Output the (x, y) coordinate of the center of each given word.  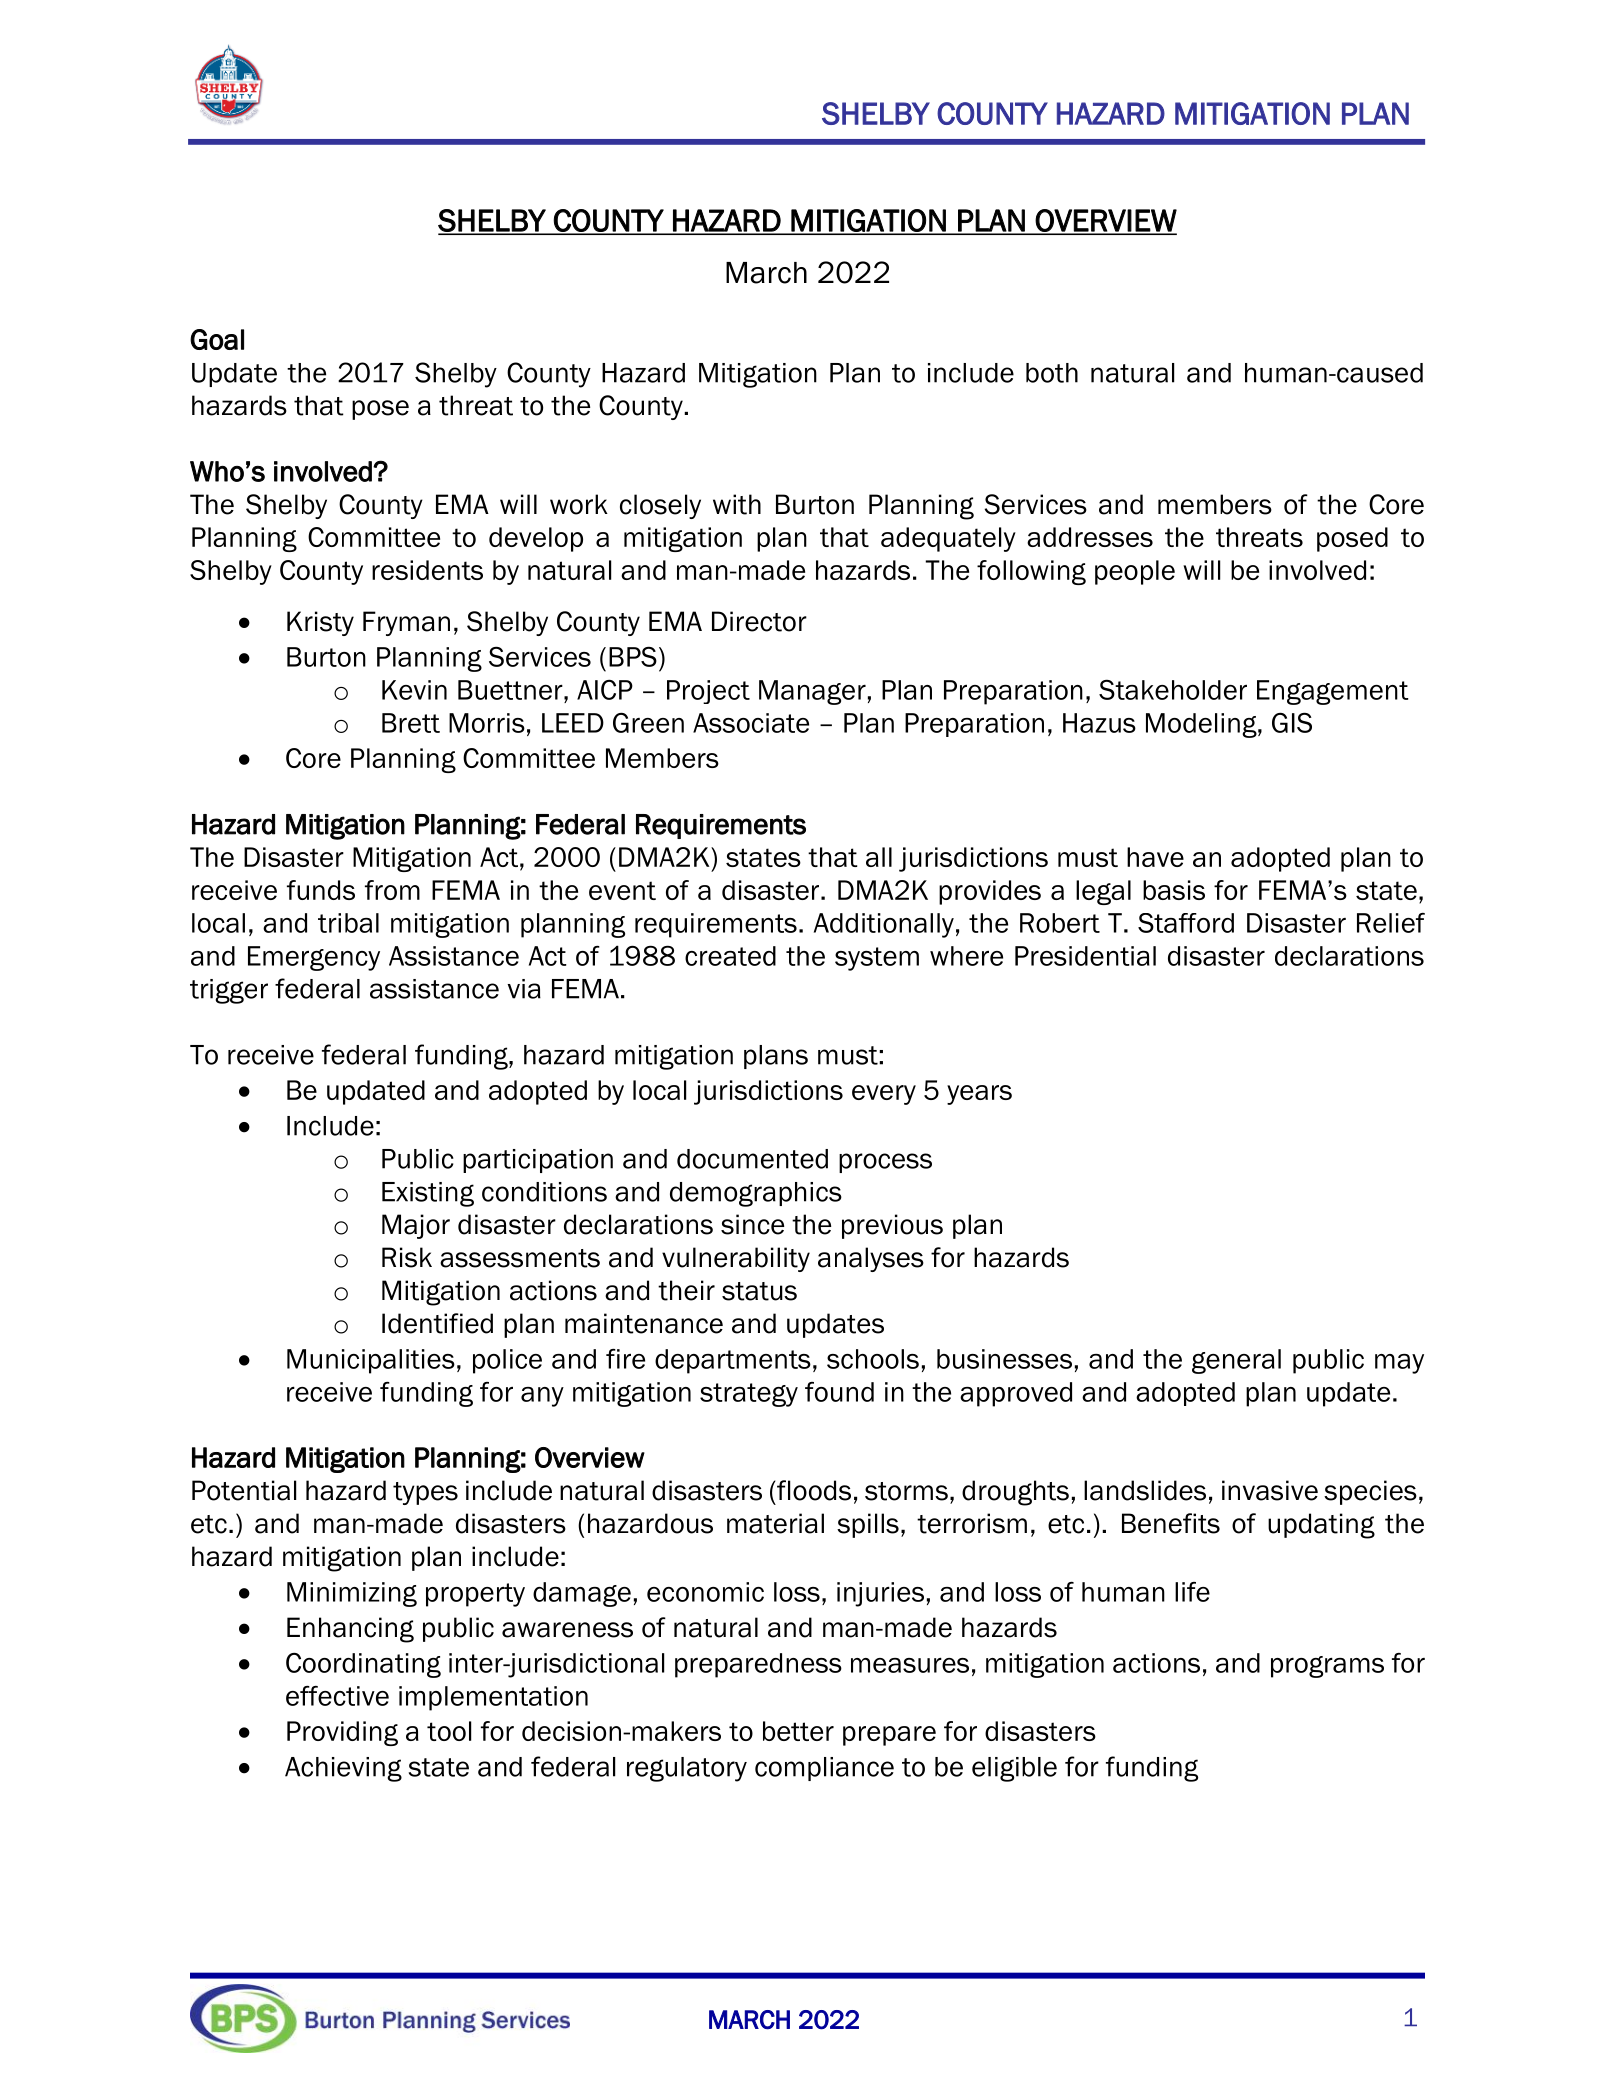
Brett (411, 723)
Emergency (314, 958)
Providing (342, 1733)
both (1052, 373)
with (737, 504)
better (798, 1731)
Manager (812, 692)
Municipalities (371, 1361)
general (1236, 1361)
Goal (217, 339)
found (839, 1392)
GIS (1292, 722)
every (884, 1095)
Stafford (1186, 923)
